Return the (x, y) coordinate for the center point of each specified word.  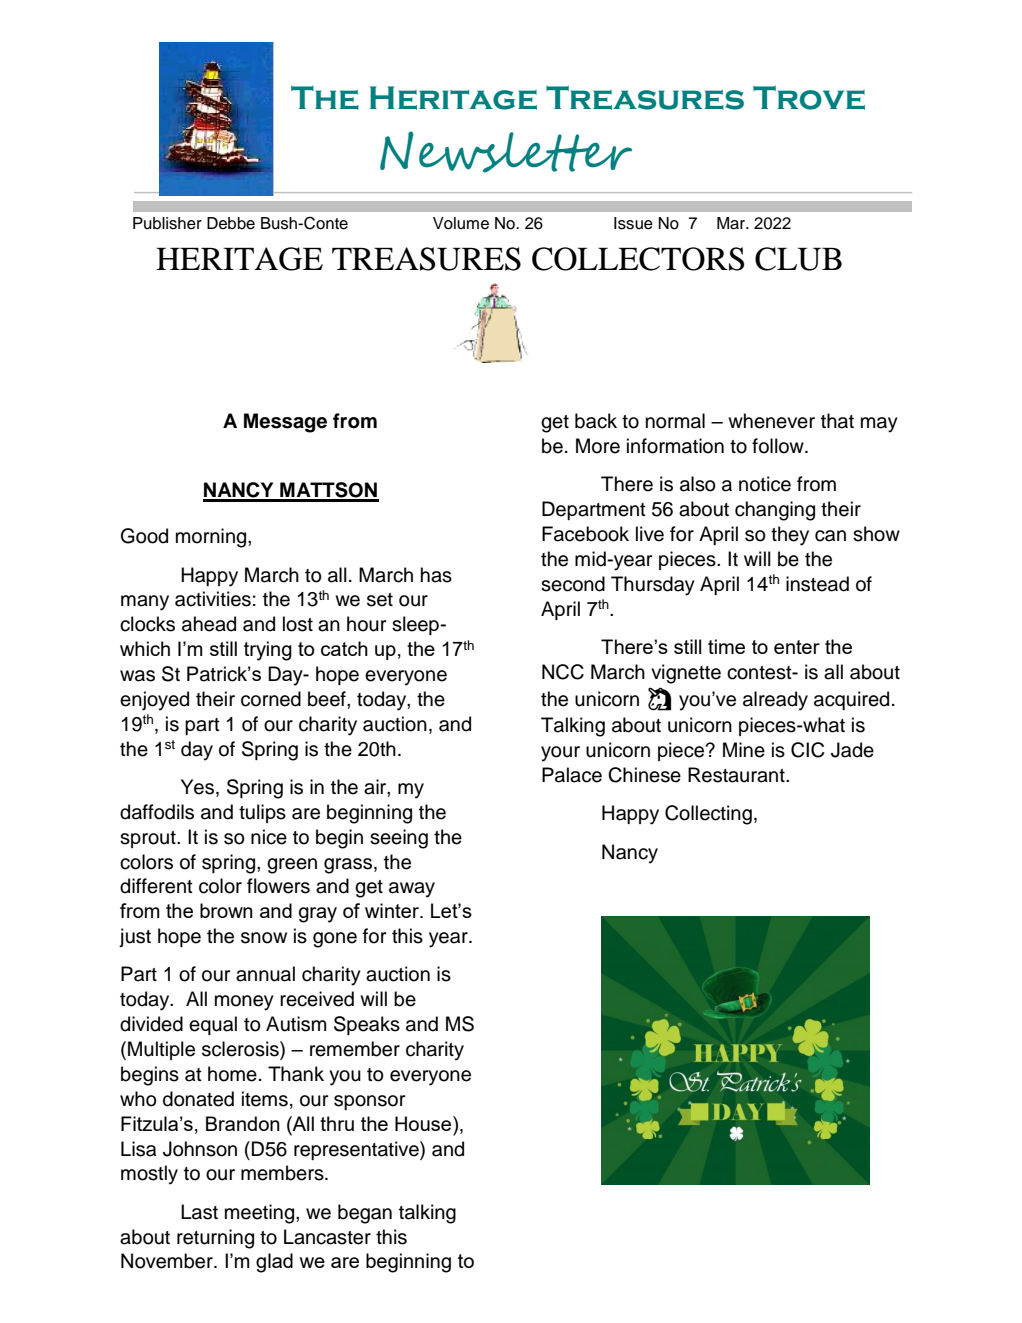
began (365, 1214)
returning (215, 1239)
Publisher (167, 223)
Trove (809, 97)
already (775, 701)
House (424, 1123)
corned (271, 699)
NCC (563, 672)
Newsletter (506, 152)
